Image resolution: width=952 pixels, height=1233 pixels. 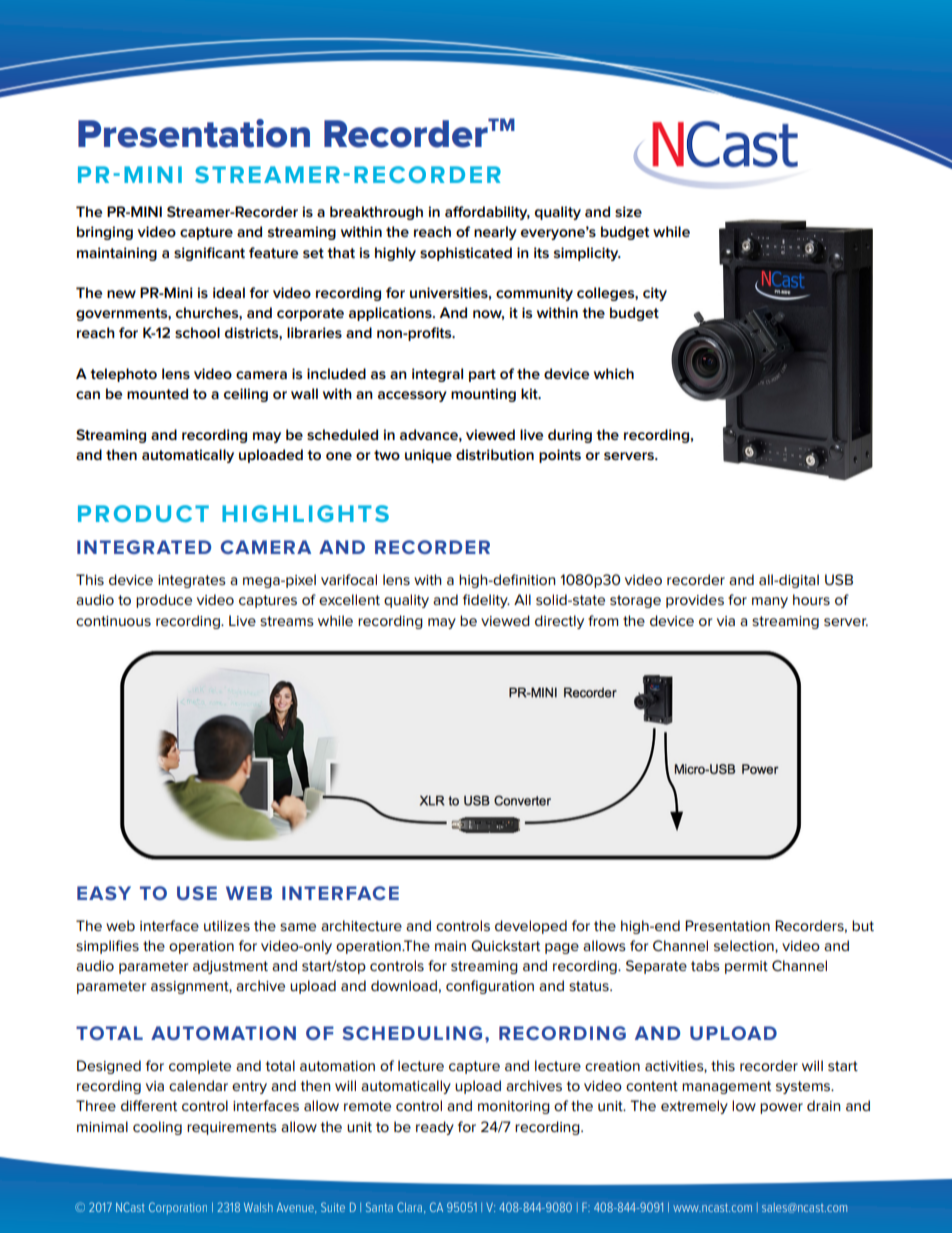 What do you see at coordinates (466, 254) in the image?
I see `sophisticated` at bounding box center [466, 254].
